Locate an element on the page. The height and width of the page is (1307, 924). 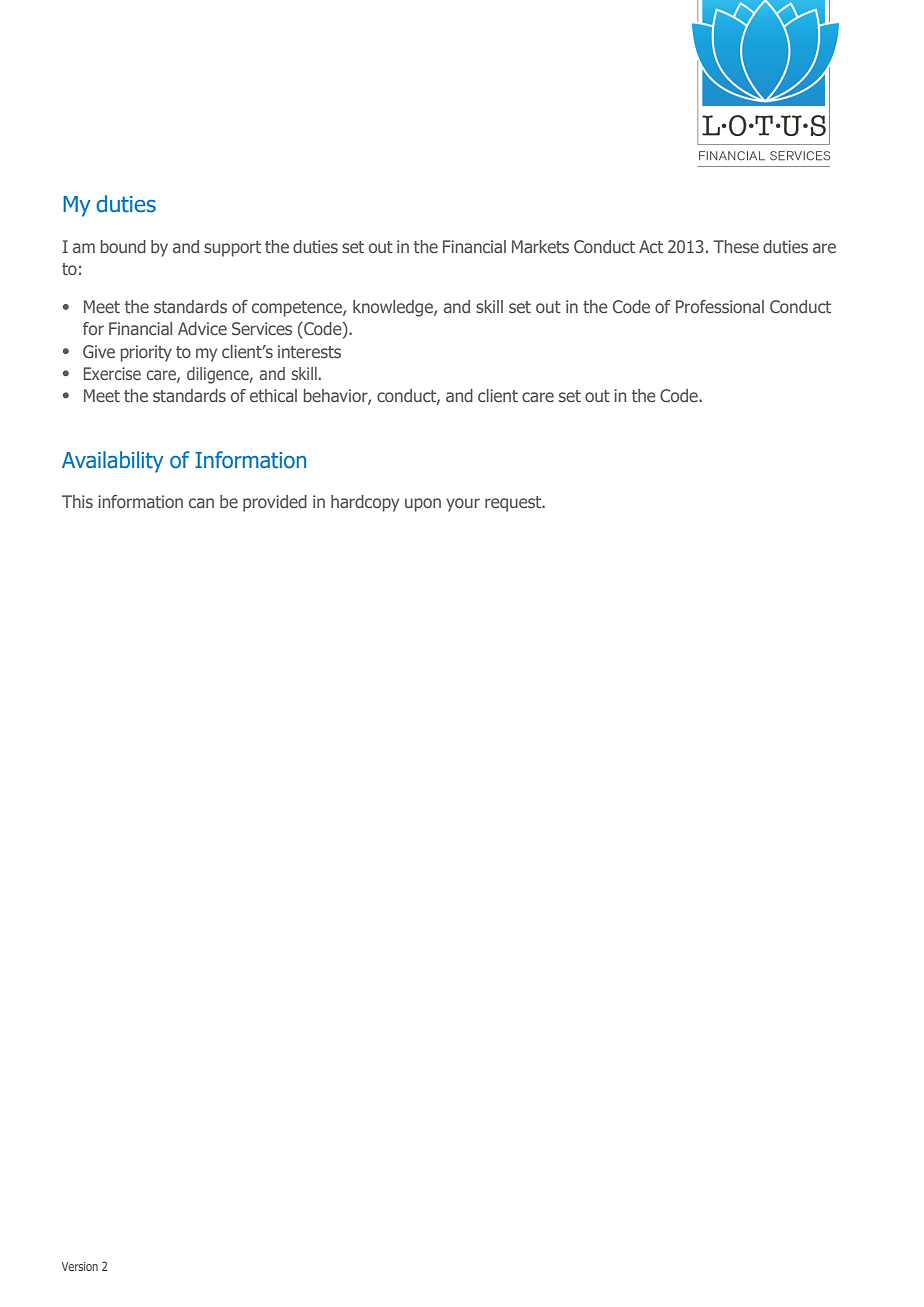
can is located at coordinates (201, 503).
